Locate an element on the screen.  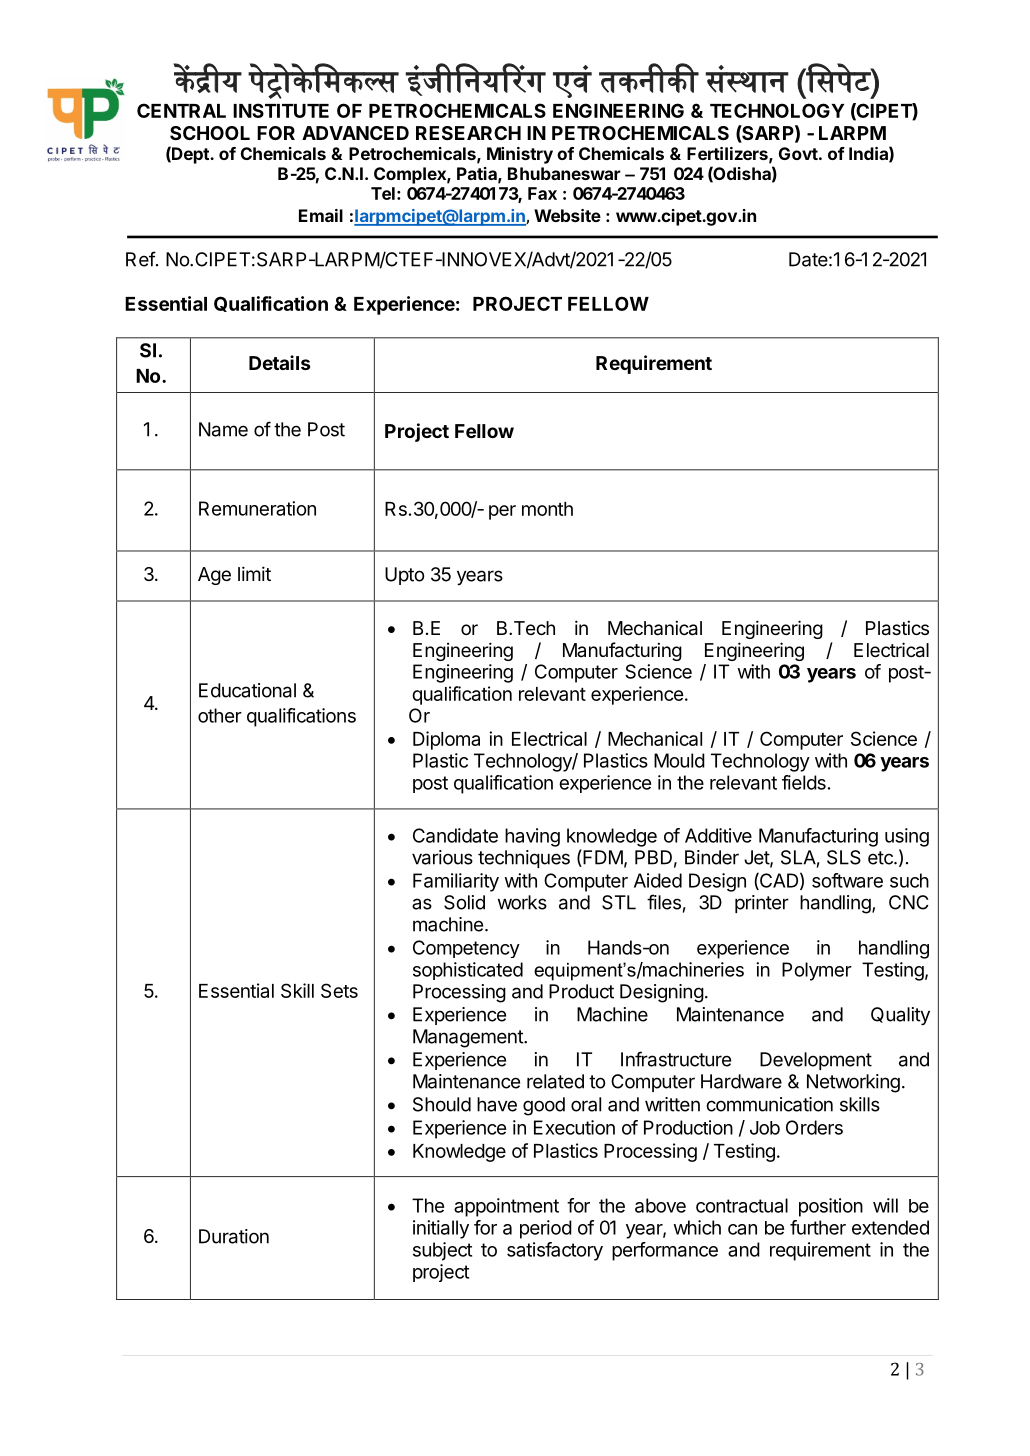
Polymer is located at coordinates (817, 971).
